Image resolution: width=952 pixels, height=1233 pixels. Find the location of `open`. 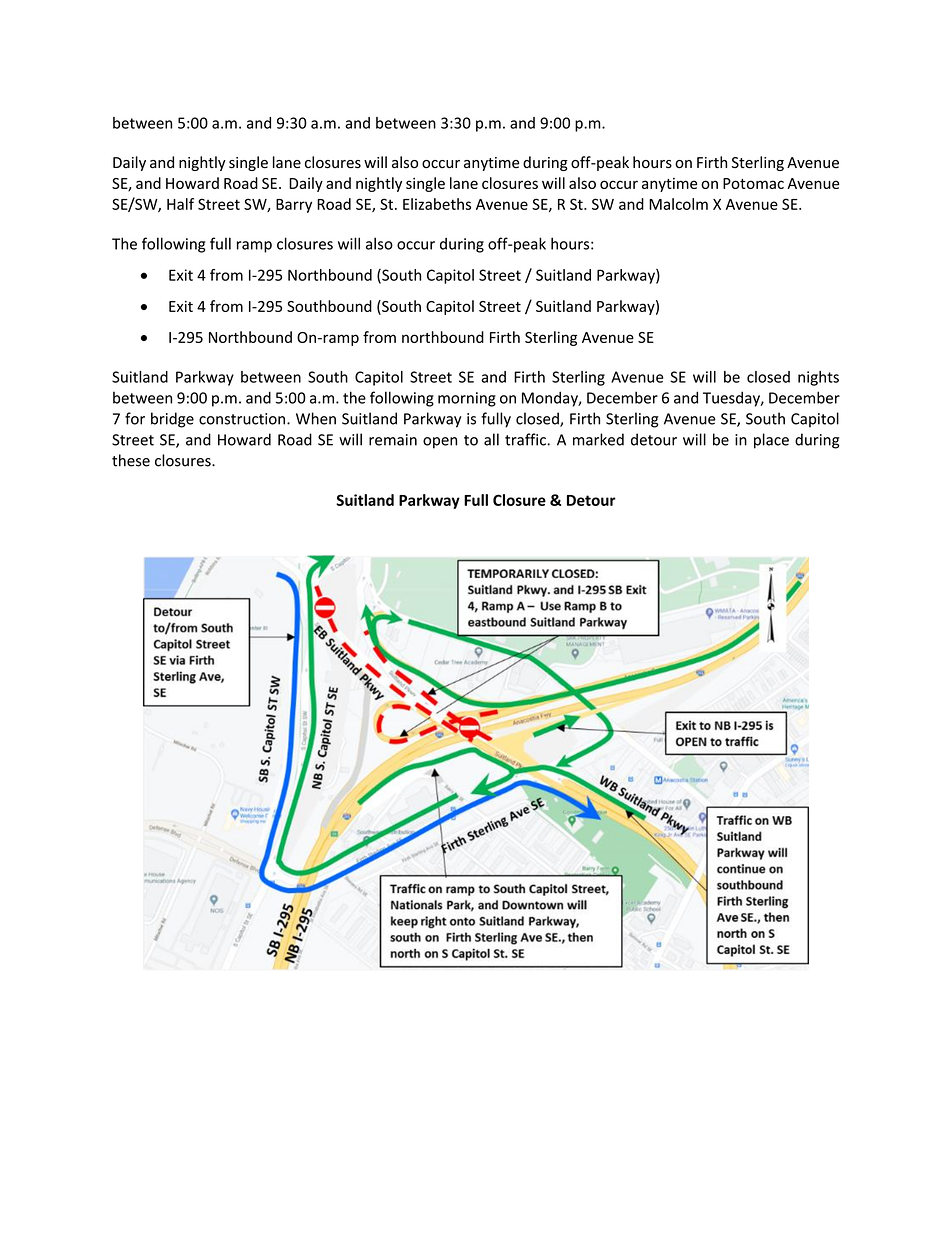

open is located at coordinates (440, 443).
